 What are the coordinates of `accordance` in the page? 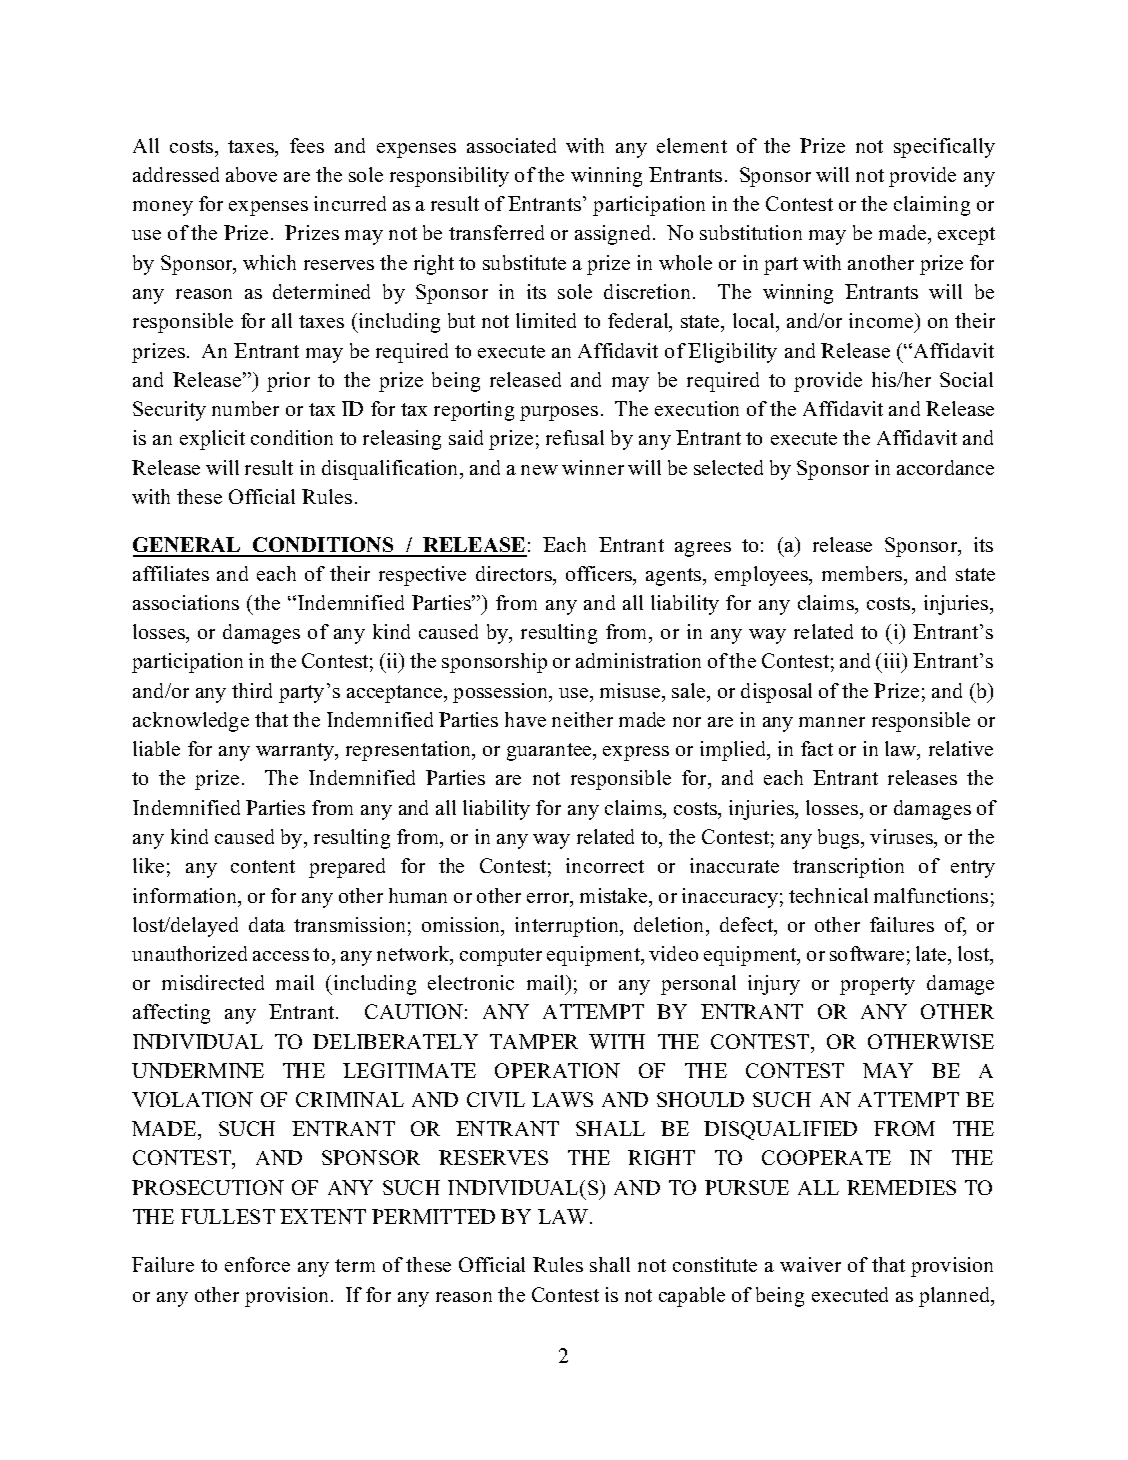 It's located at (945, 467).
